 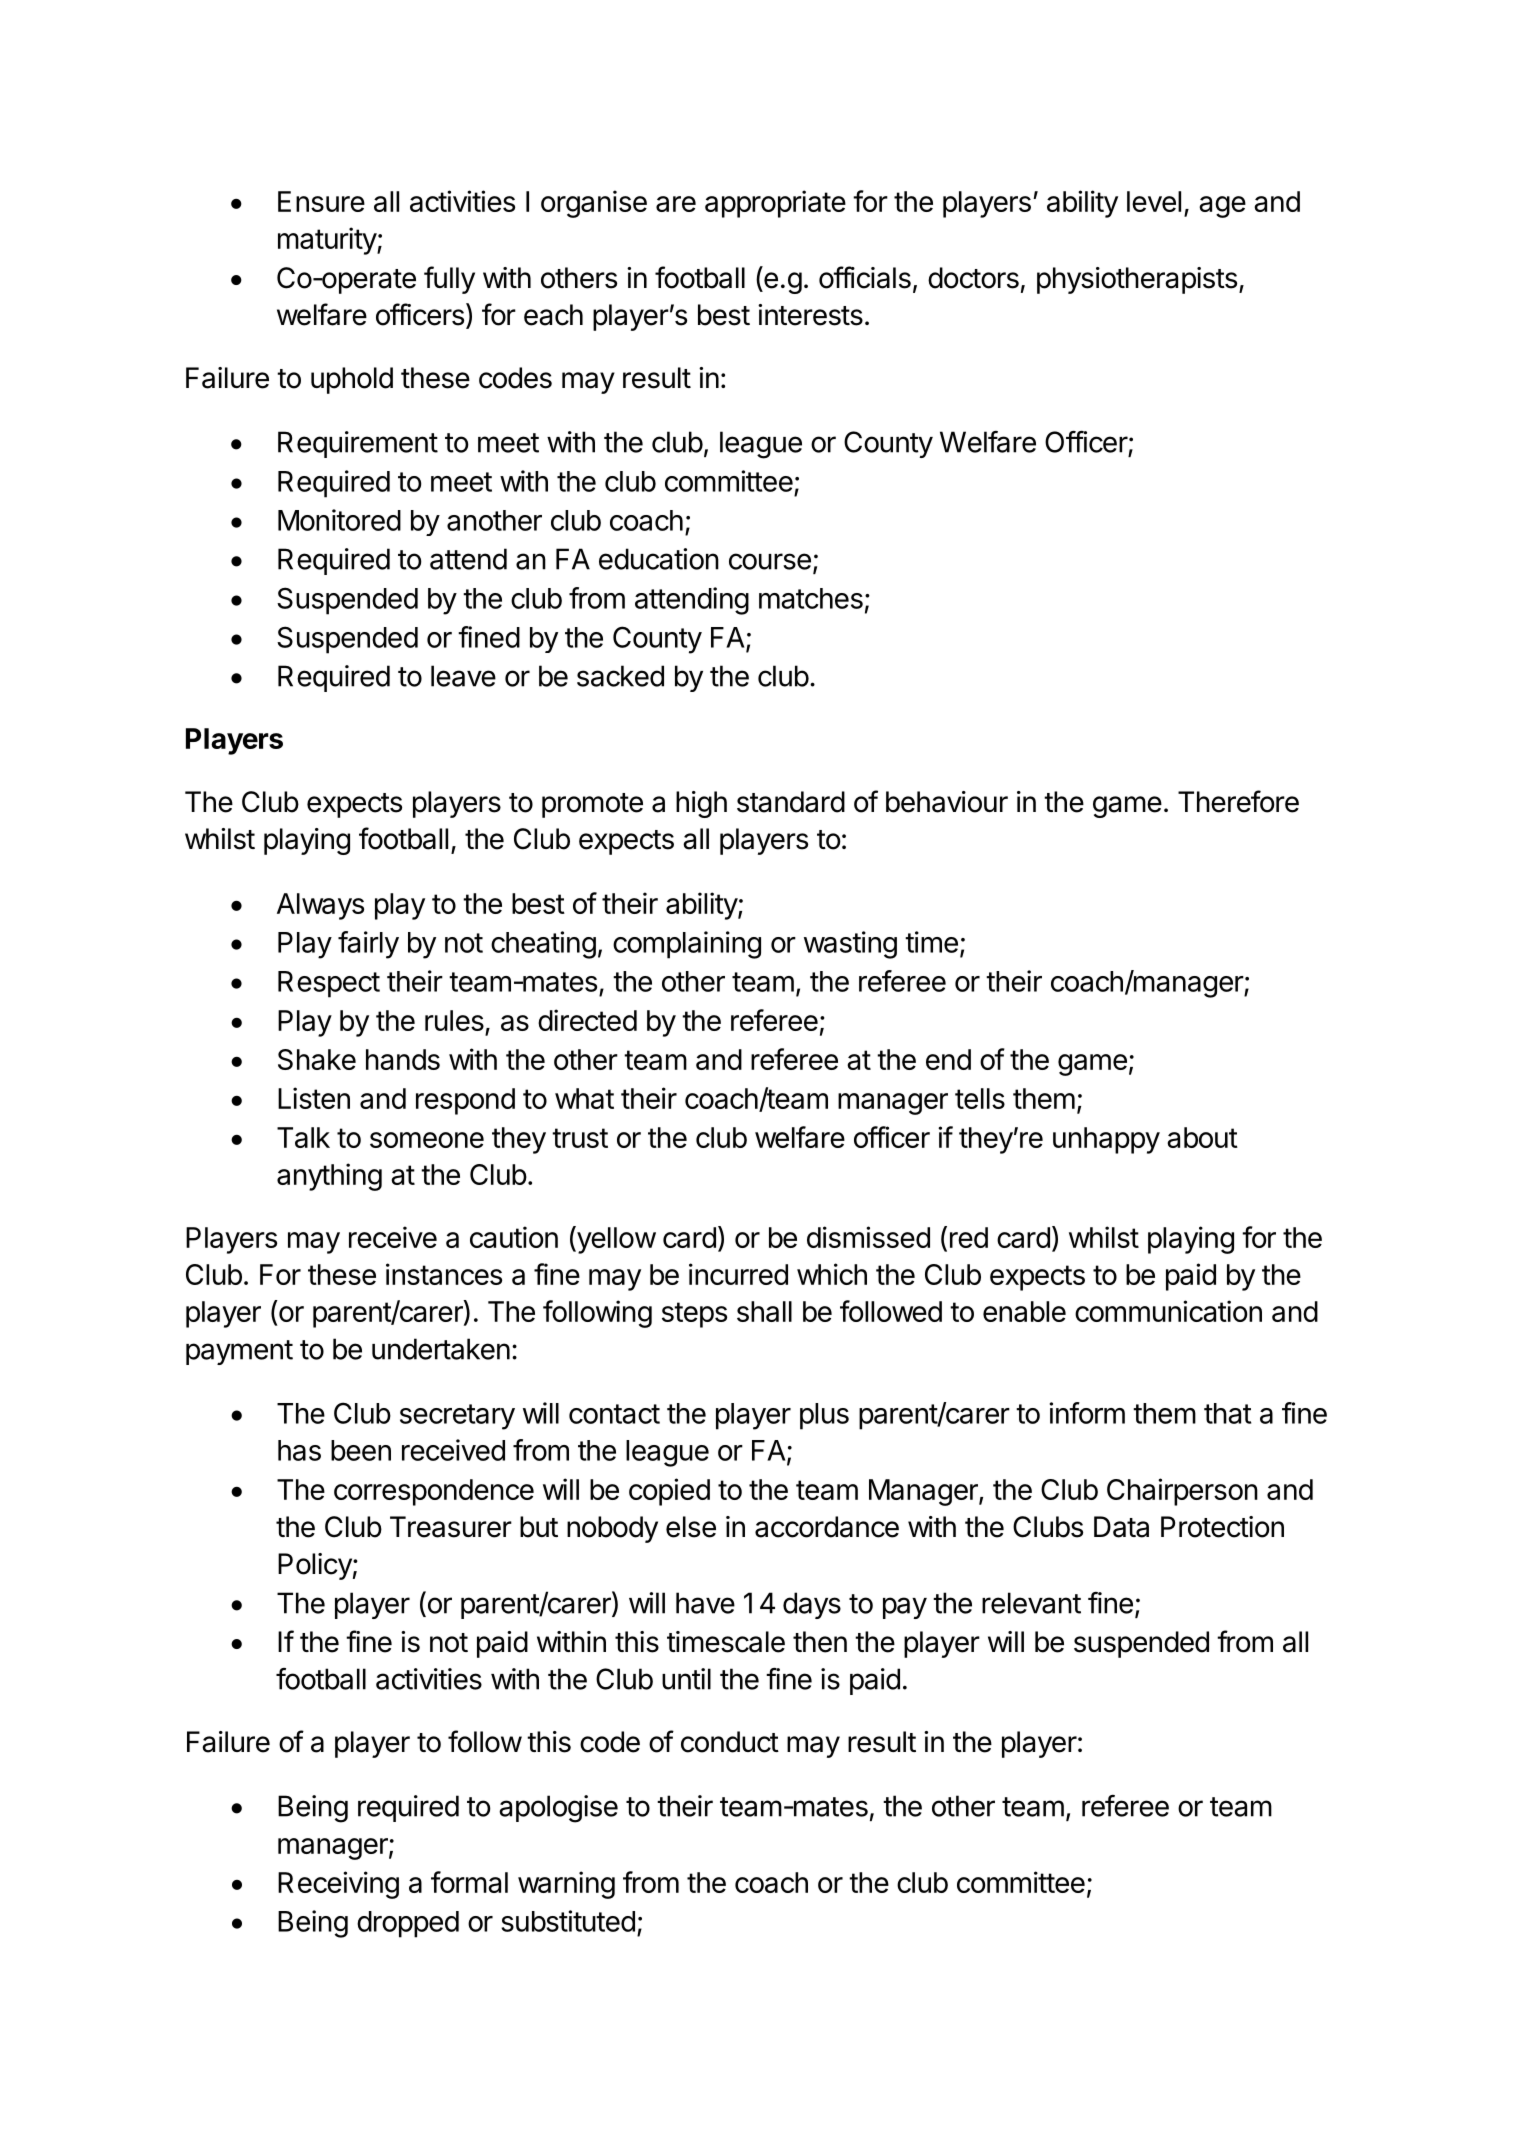 I want to click on conduct, so click(x=730, y=1742).
